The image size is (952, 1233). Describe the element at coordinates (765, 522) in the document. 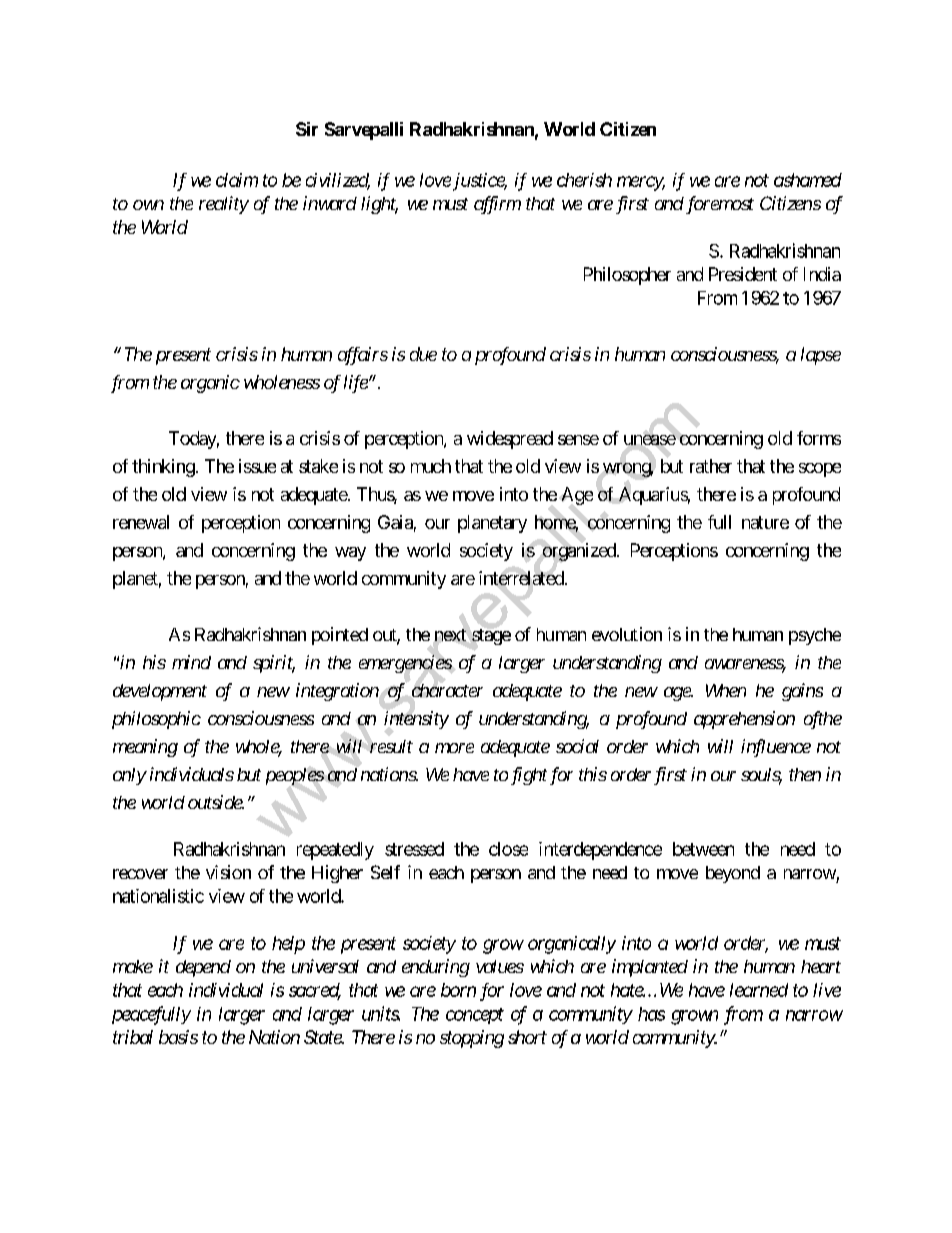

I see `nature` at that location.
